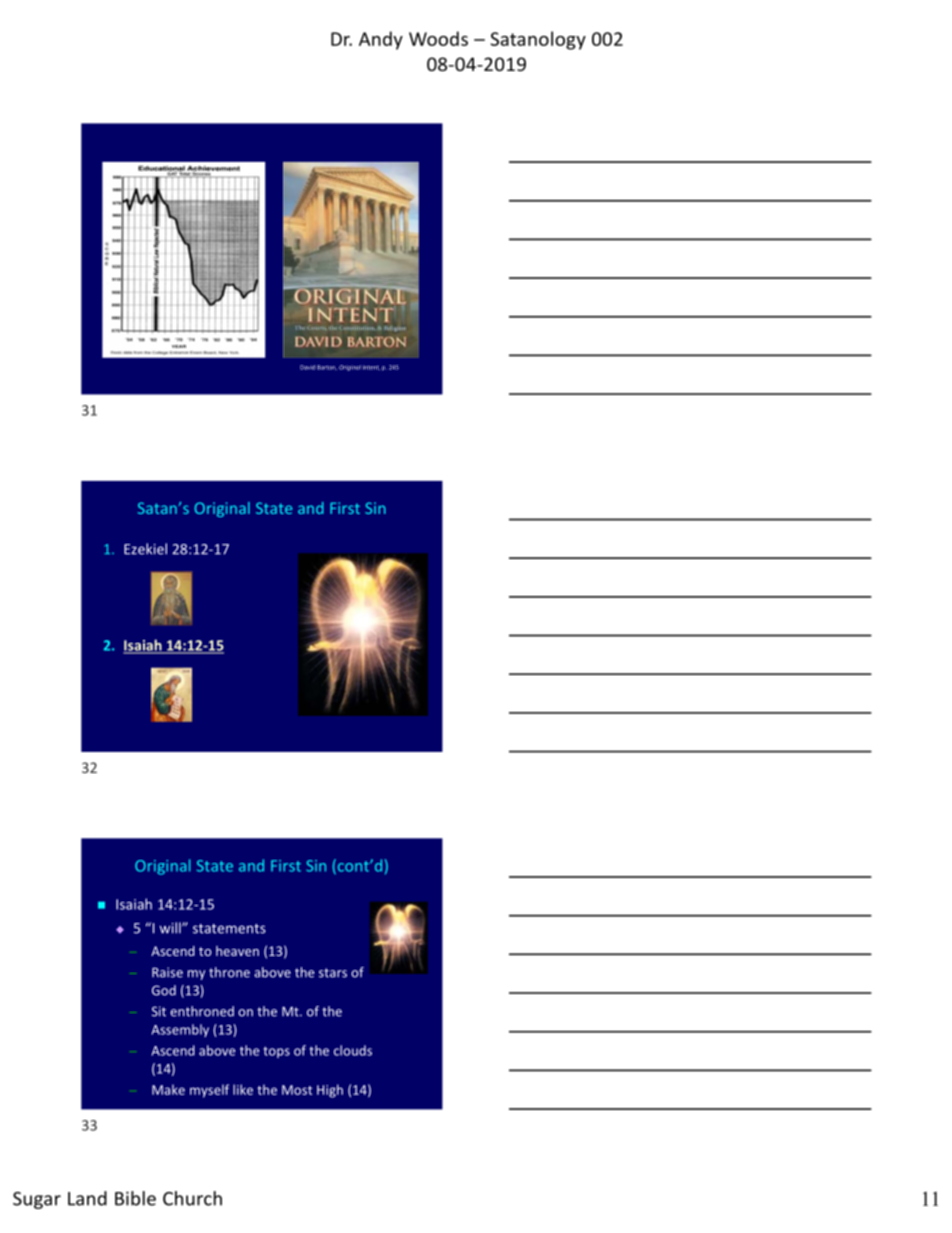  Describe the element at coordinates (145, 549) in the screenshot. I see `Ezekiel` at that location.
